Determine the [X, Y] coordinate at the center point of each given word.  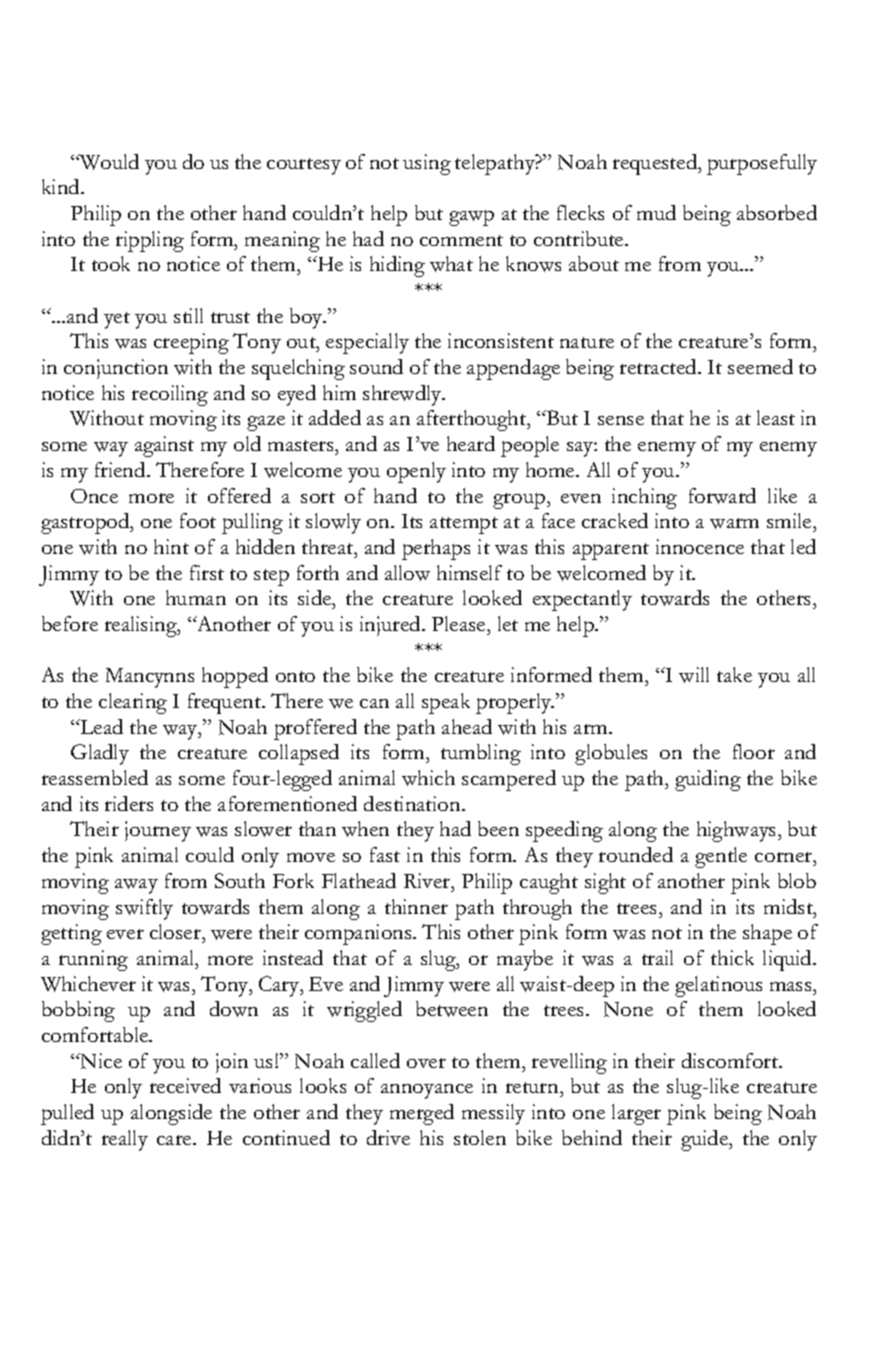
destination [413, 803]
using [427, 164]
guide [706, 1140]
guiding [708, 780]
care [175, 1140]
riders [129, 803]
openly [416, 472]
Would [108, 162]
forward [722, 496]
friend [121, 469]
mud [656, 212]
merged [422, 1114]
